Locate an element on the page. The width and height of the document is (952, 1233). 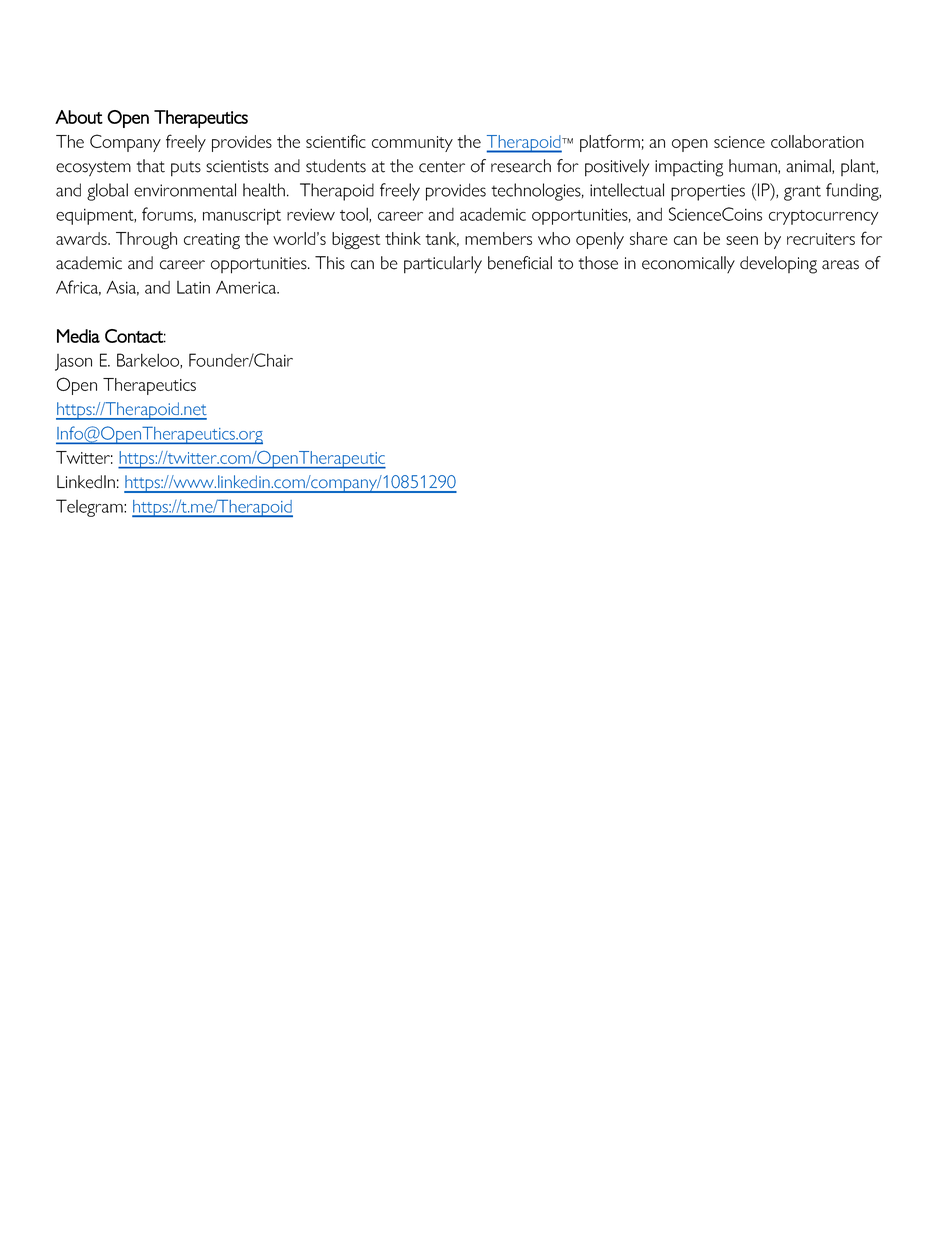
America is located at coordinates (247, 287).
